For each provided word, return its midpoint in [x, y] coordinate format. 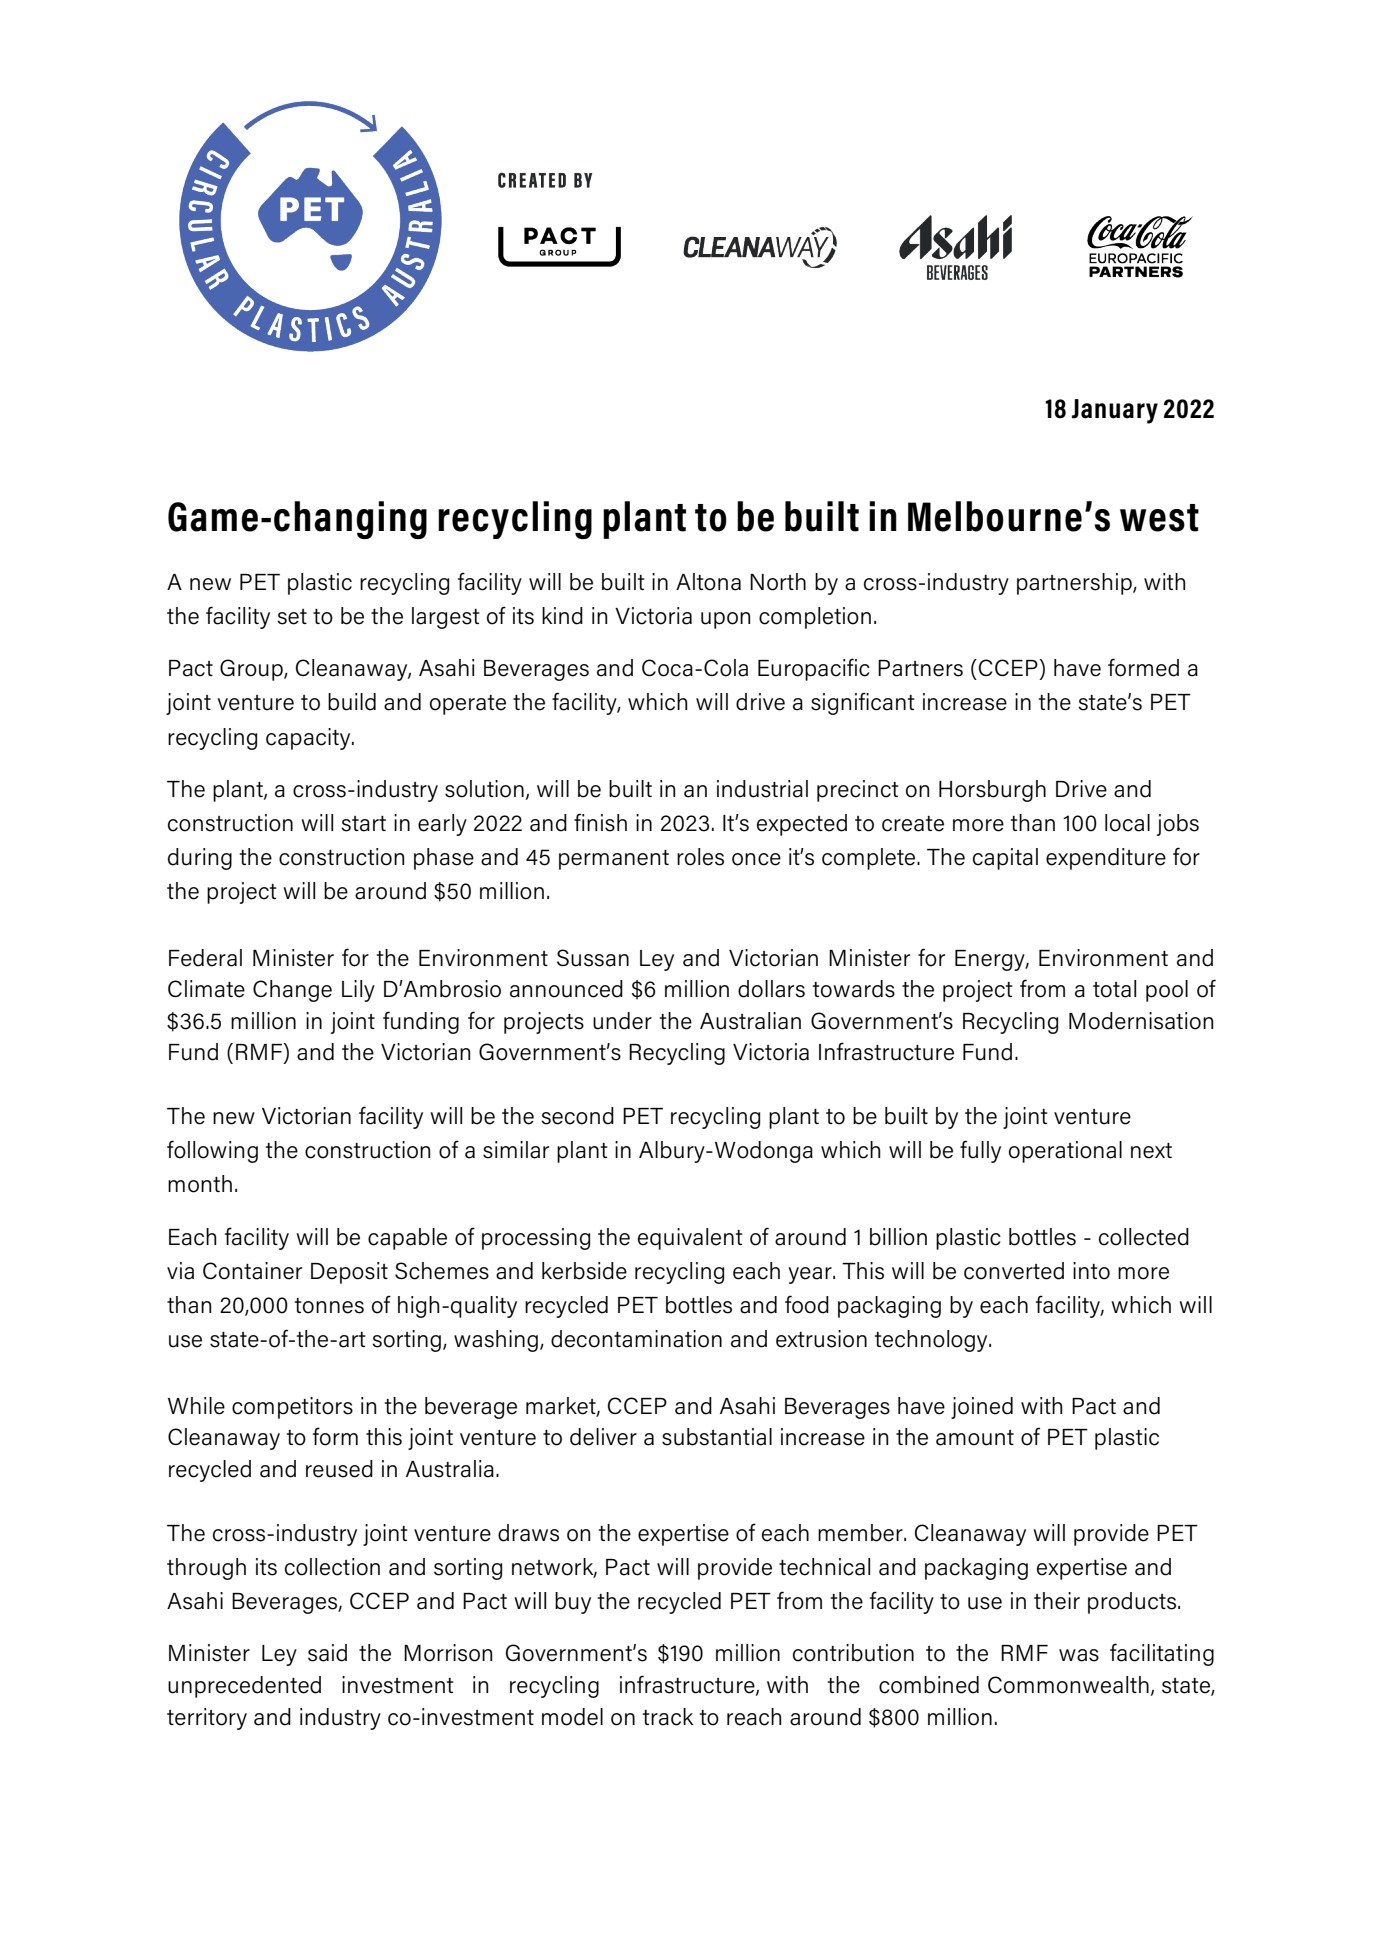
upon [725, 620]
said [327, 1653]
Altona [708, 582]
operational [1065, 1152]
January [1115, 411]
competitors [292, 1408]
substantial [717, 1437]
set [292, 617]
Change [292, 991]
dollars [771, 989]
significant [863, 703]
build [352, 702]
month [200, 1184]
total [1114, 989]
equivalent [690, 1239]
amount [975, 1438]
